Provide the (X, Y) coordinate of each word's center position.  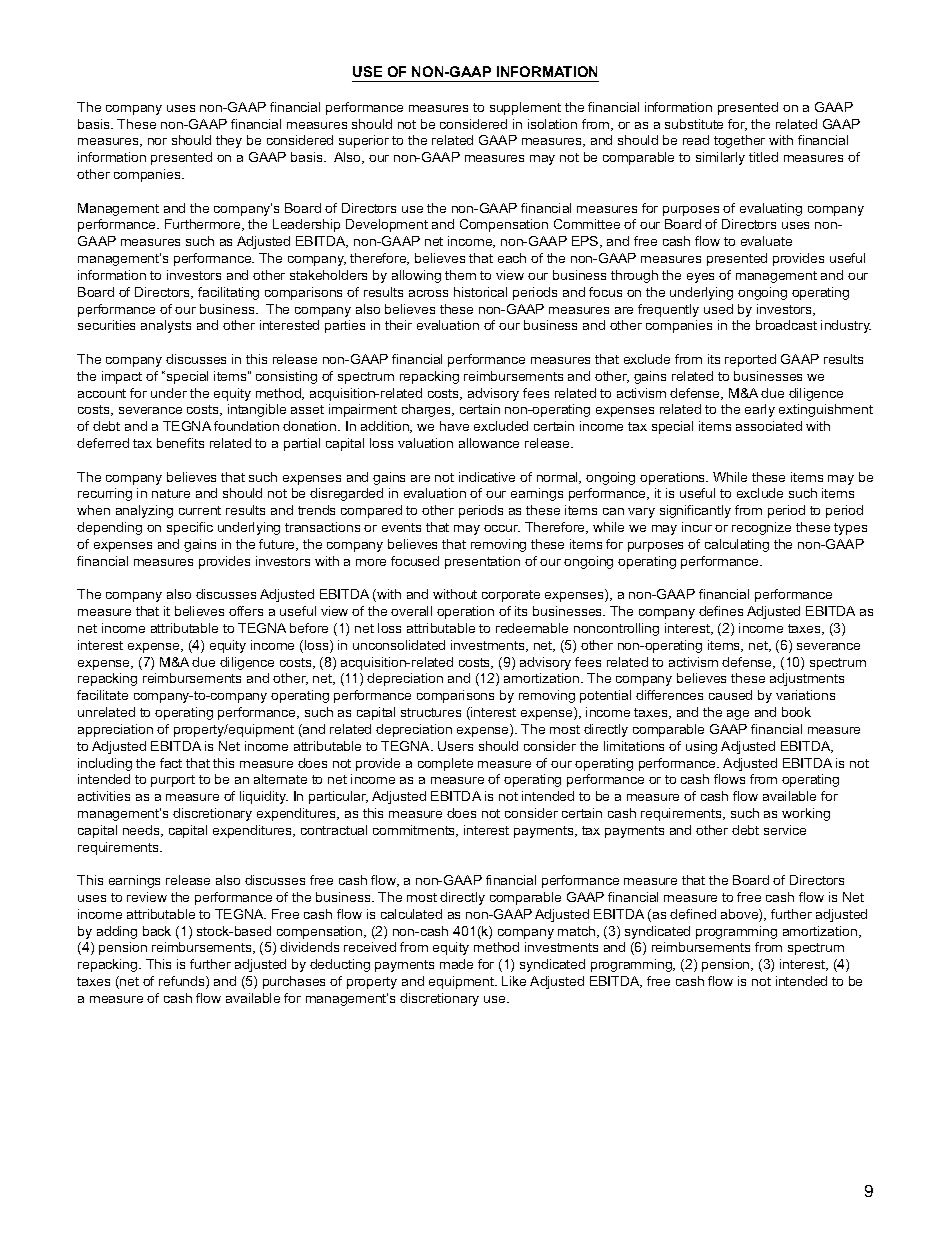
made (456, 964)
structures (431, 712)
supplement (525, 108)
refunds (183, 982)
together (739, 141)
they (229, 141)
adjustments (807, 679)
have (454, 426)
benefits (180, 443)
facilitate (102, 695)
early (760, 410)
